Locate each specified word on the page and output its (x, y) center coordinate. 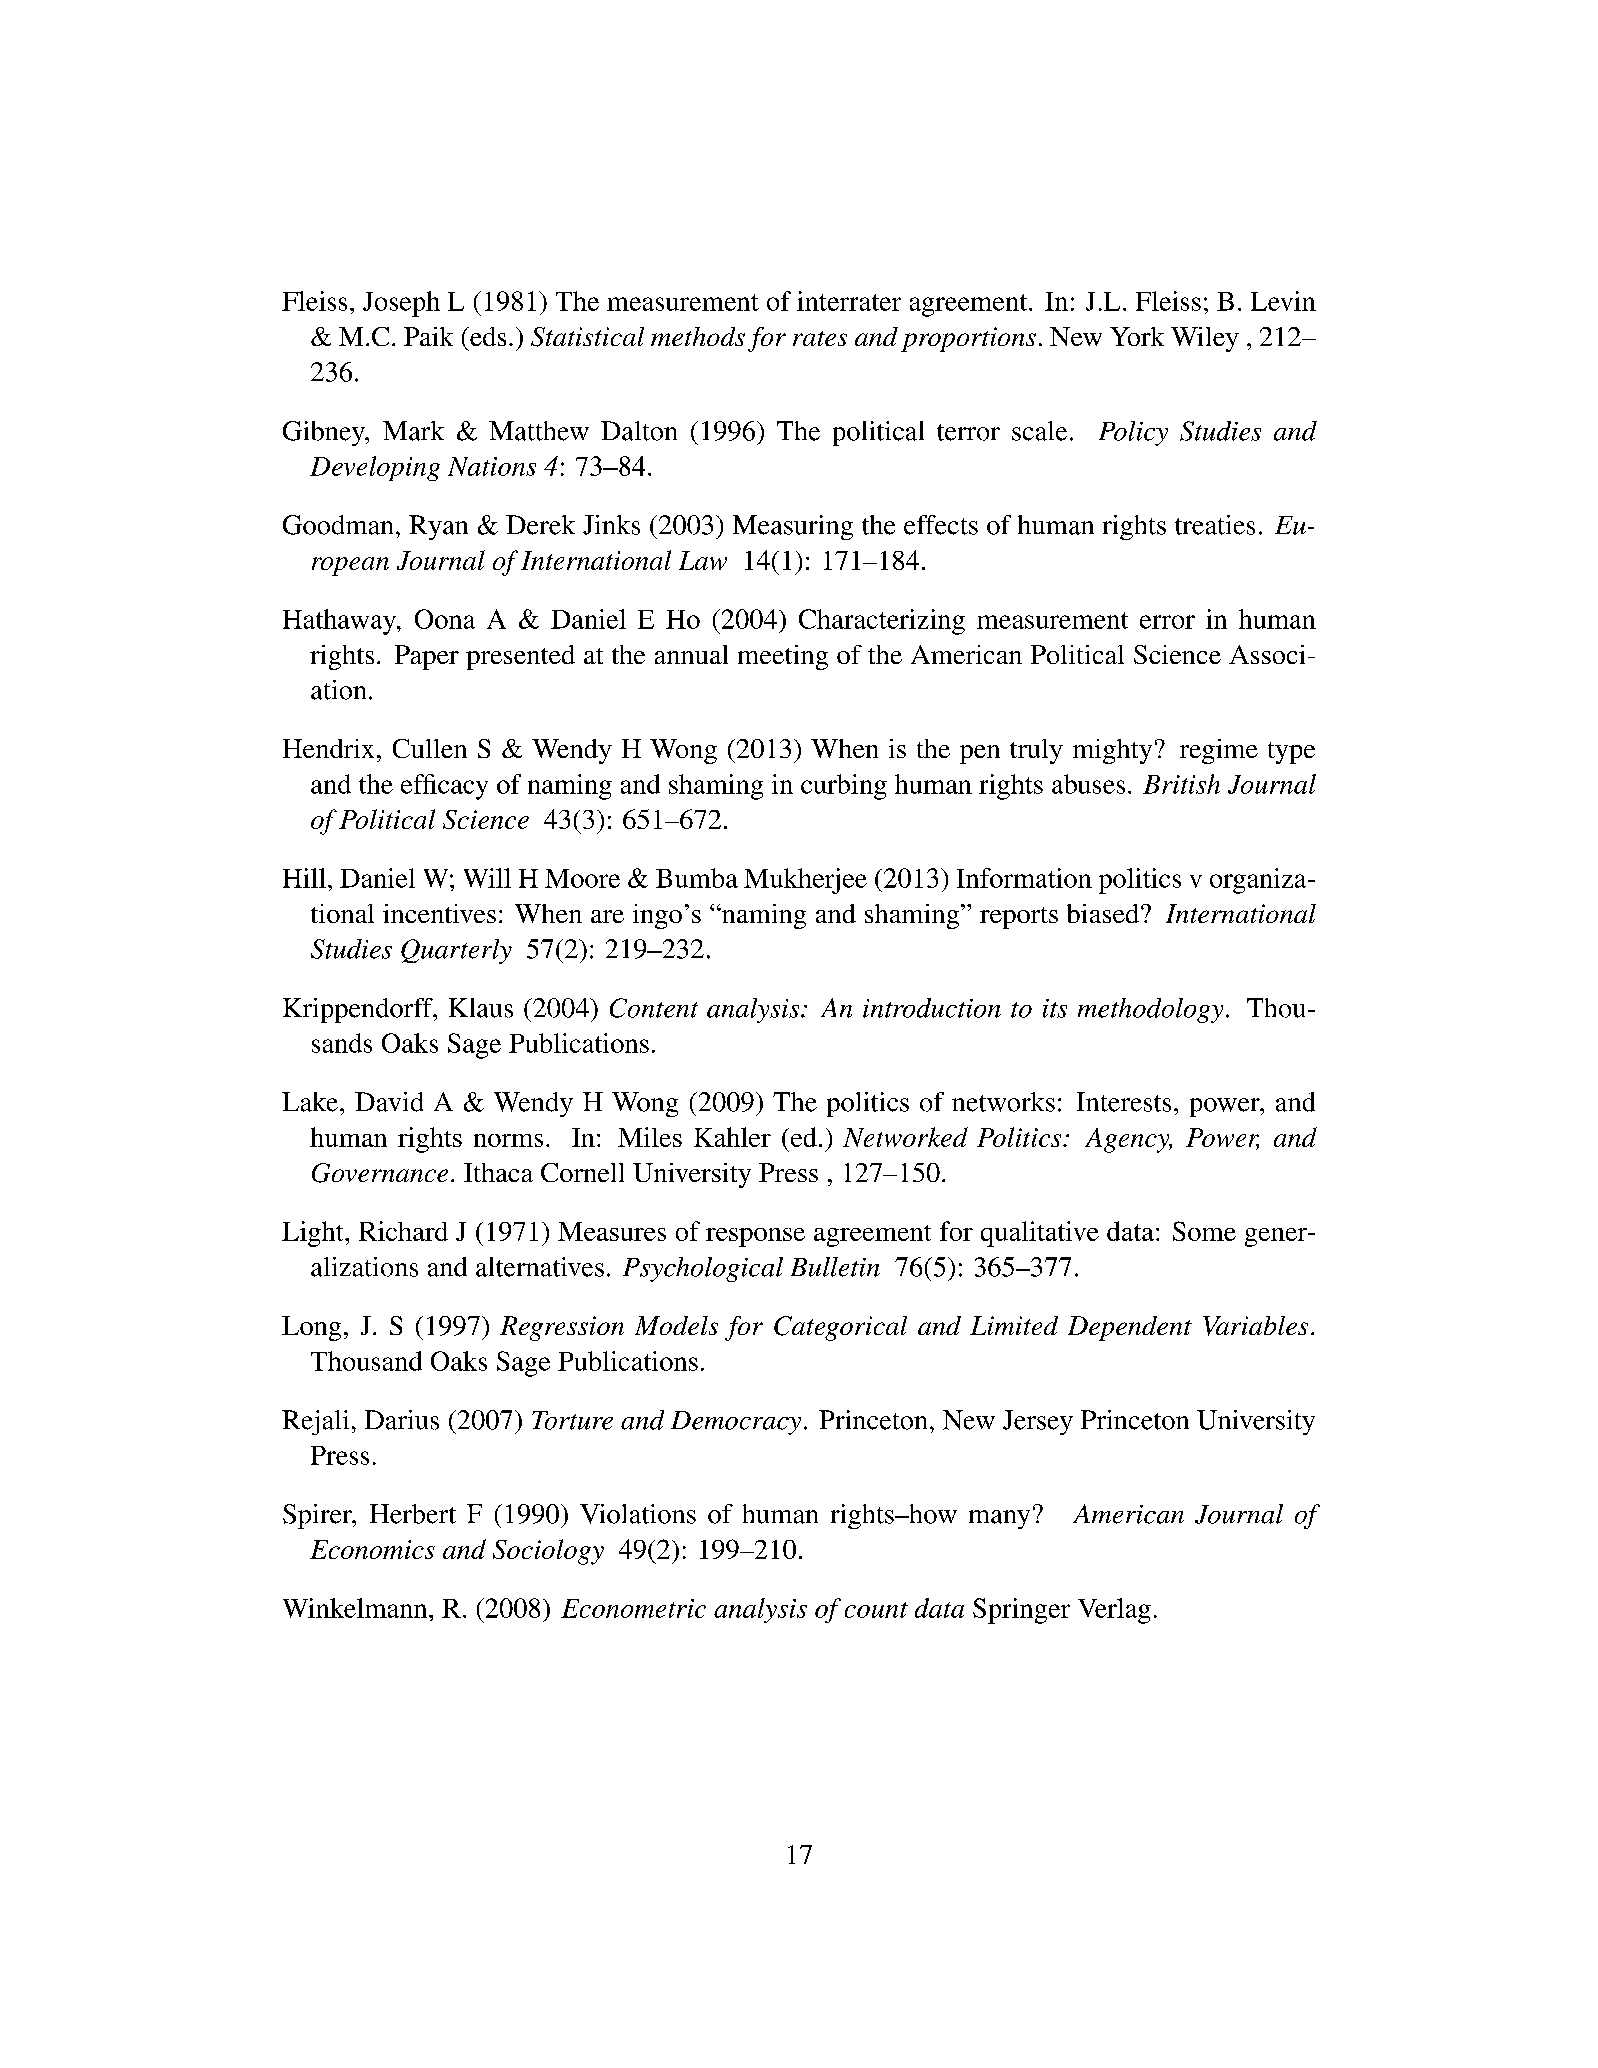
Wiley (1205, 339)
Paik (428, 336)
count (876, 1610)
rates (820, 338)
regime (1219, 751)
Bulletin (835, 1267)
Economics (372, 1549)
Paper (427, 657)
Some (1204, 1231)
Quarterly (456, 951)
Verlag (1114, 1611)
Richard (403, 1231)
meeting (783, 657)
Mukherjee (805, 881)
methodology (1150, 1010)
